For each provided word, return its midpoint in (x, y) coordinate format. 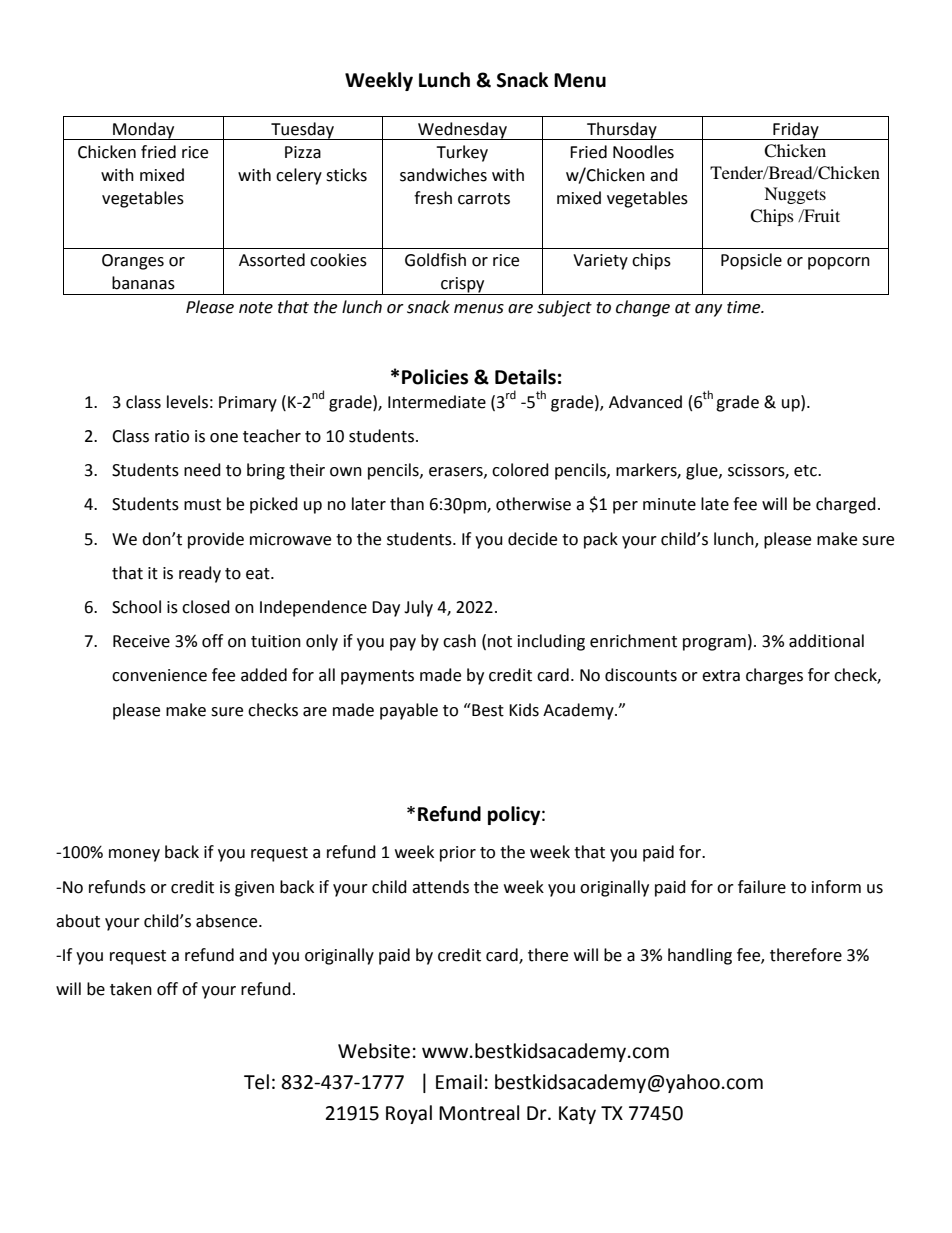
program (714, 644)
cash (459, 641)
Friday (796, 131)
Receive (141, 641)
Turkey (462, 153)
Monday (144, 131)
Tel (256, 1082)
